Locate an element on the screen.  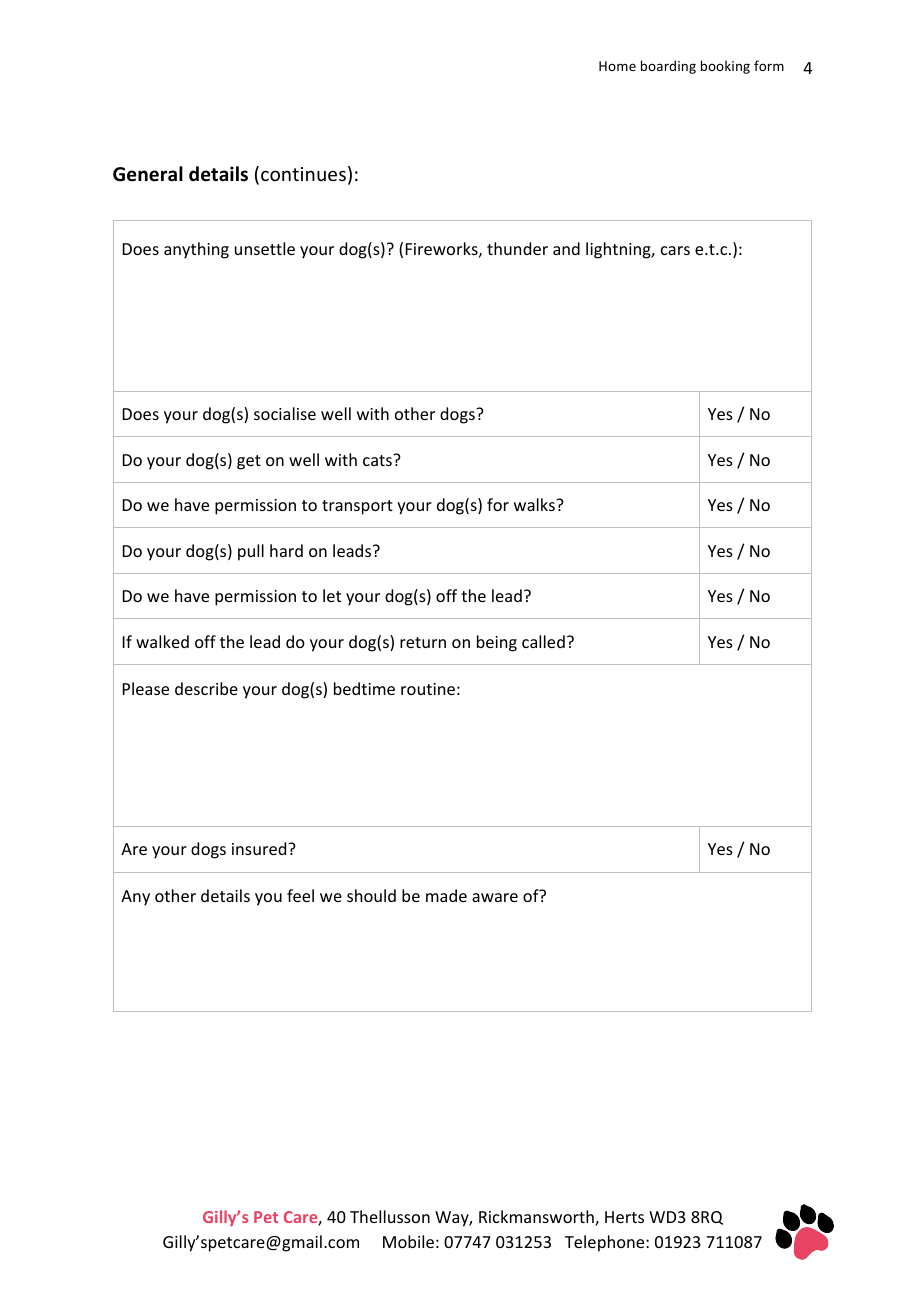
boarding is located at coordinates (668, 67).
